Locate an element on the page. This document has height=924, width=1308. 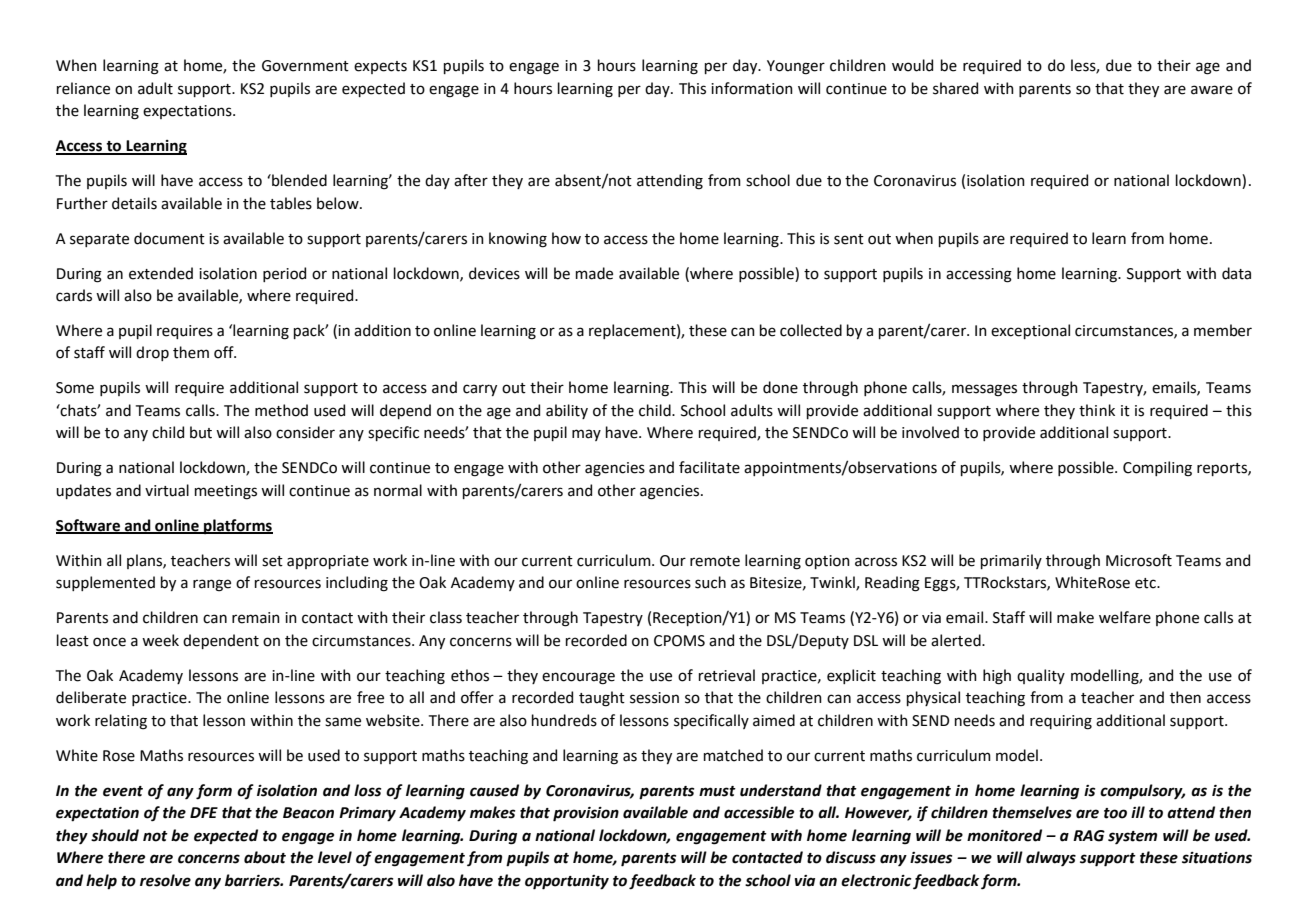
collected is located at coordinates (811, 330).
